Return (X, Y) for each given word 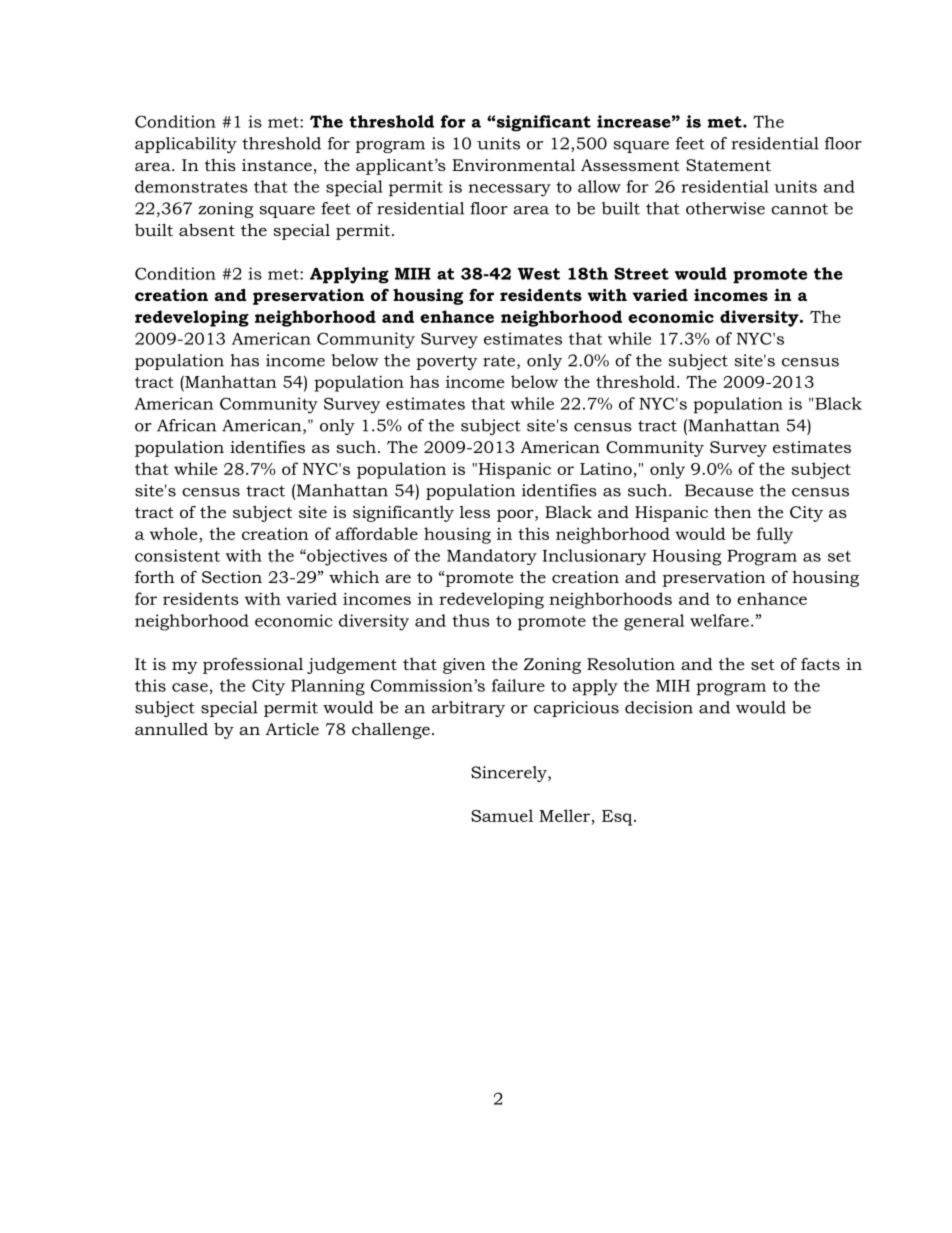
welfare (719, 620)
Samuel (502, 815)
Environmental (513, 165)
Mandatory (492, 557)
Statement (728, 165)
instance (277, 165)
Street (641, 273)
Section (232, 577)
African (186, 425)
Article (292, 728)
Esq (618, 818)
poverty (447, 362)
